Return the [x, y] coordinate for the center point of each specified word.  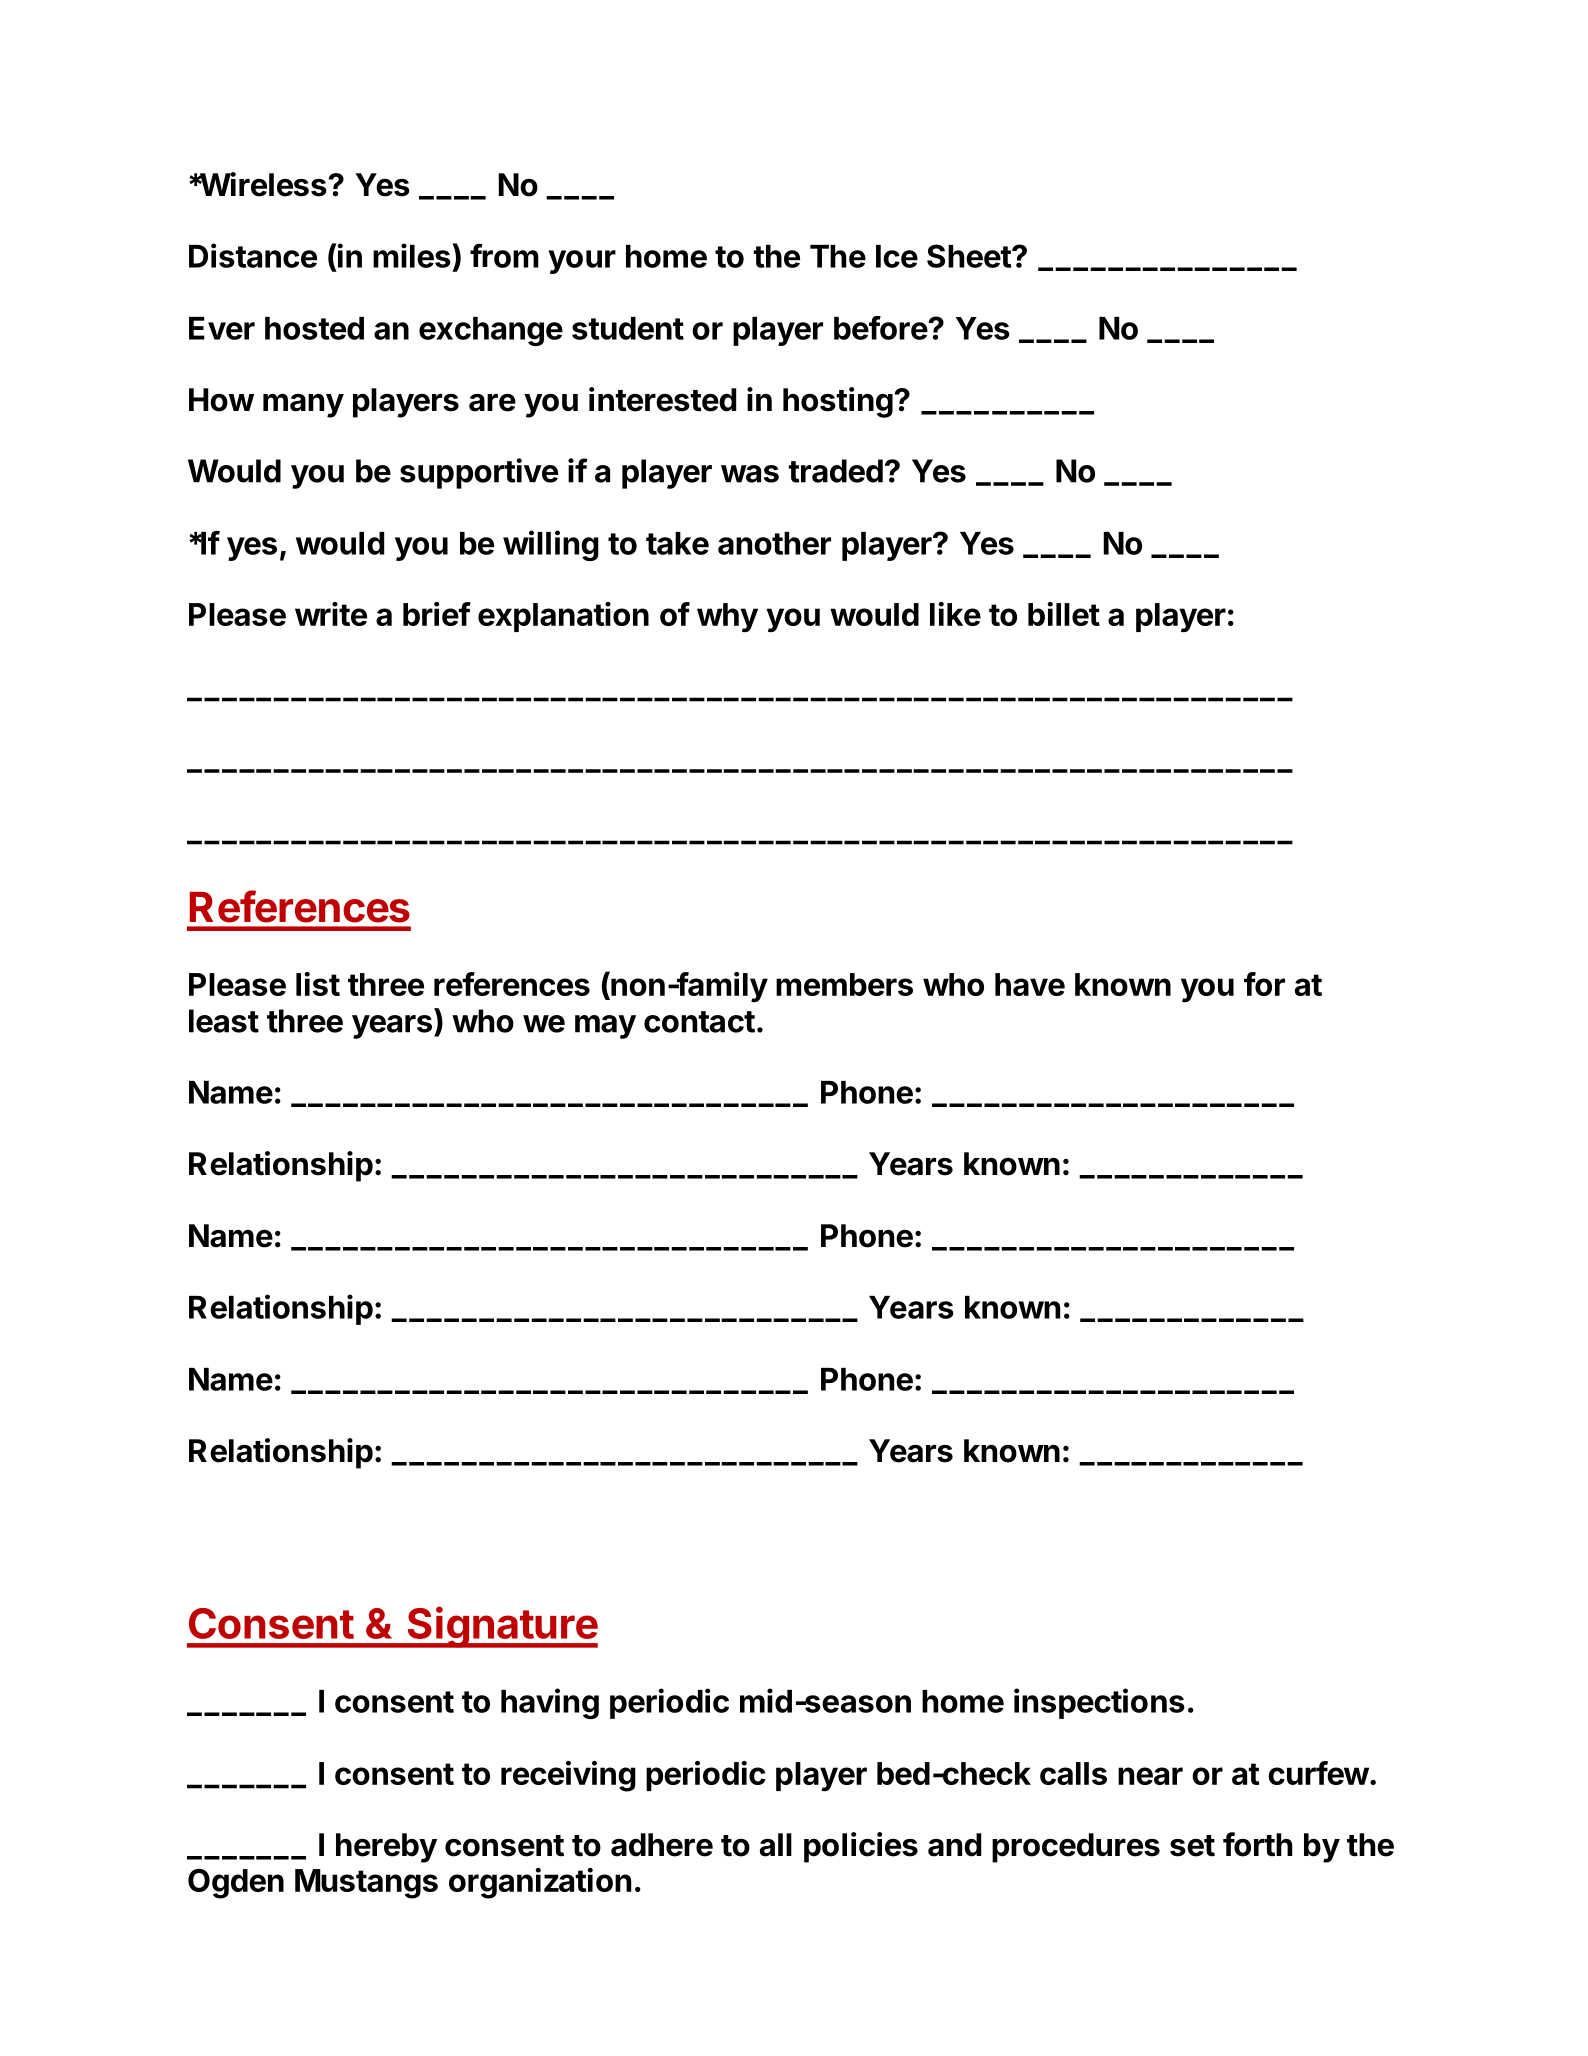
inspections [1099, 1703]
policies [861, 1847]
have [1030, 984]
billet [1064, 614]
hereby [386, 1848]
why [727, 618]
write [331, 614]
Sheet [970, 256]
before [881, 328]
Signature [501, 1627]
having [550, 1703]
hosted [314, 328]
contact [699, 1022]
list [318, 984]
